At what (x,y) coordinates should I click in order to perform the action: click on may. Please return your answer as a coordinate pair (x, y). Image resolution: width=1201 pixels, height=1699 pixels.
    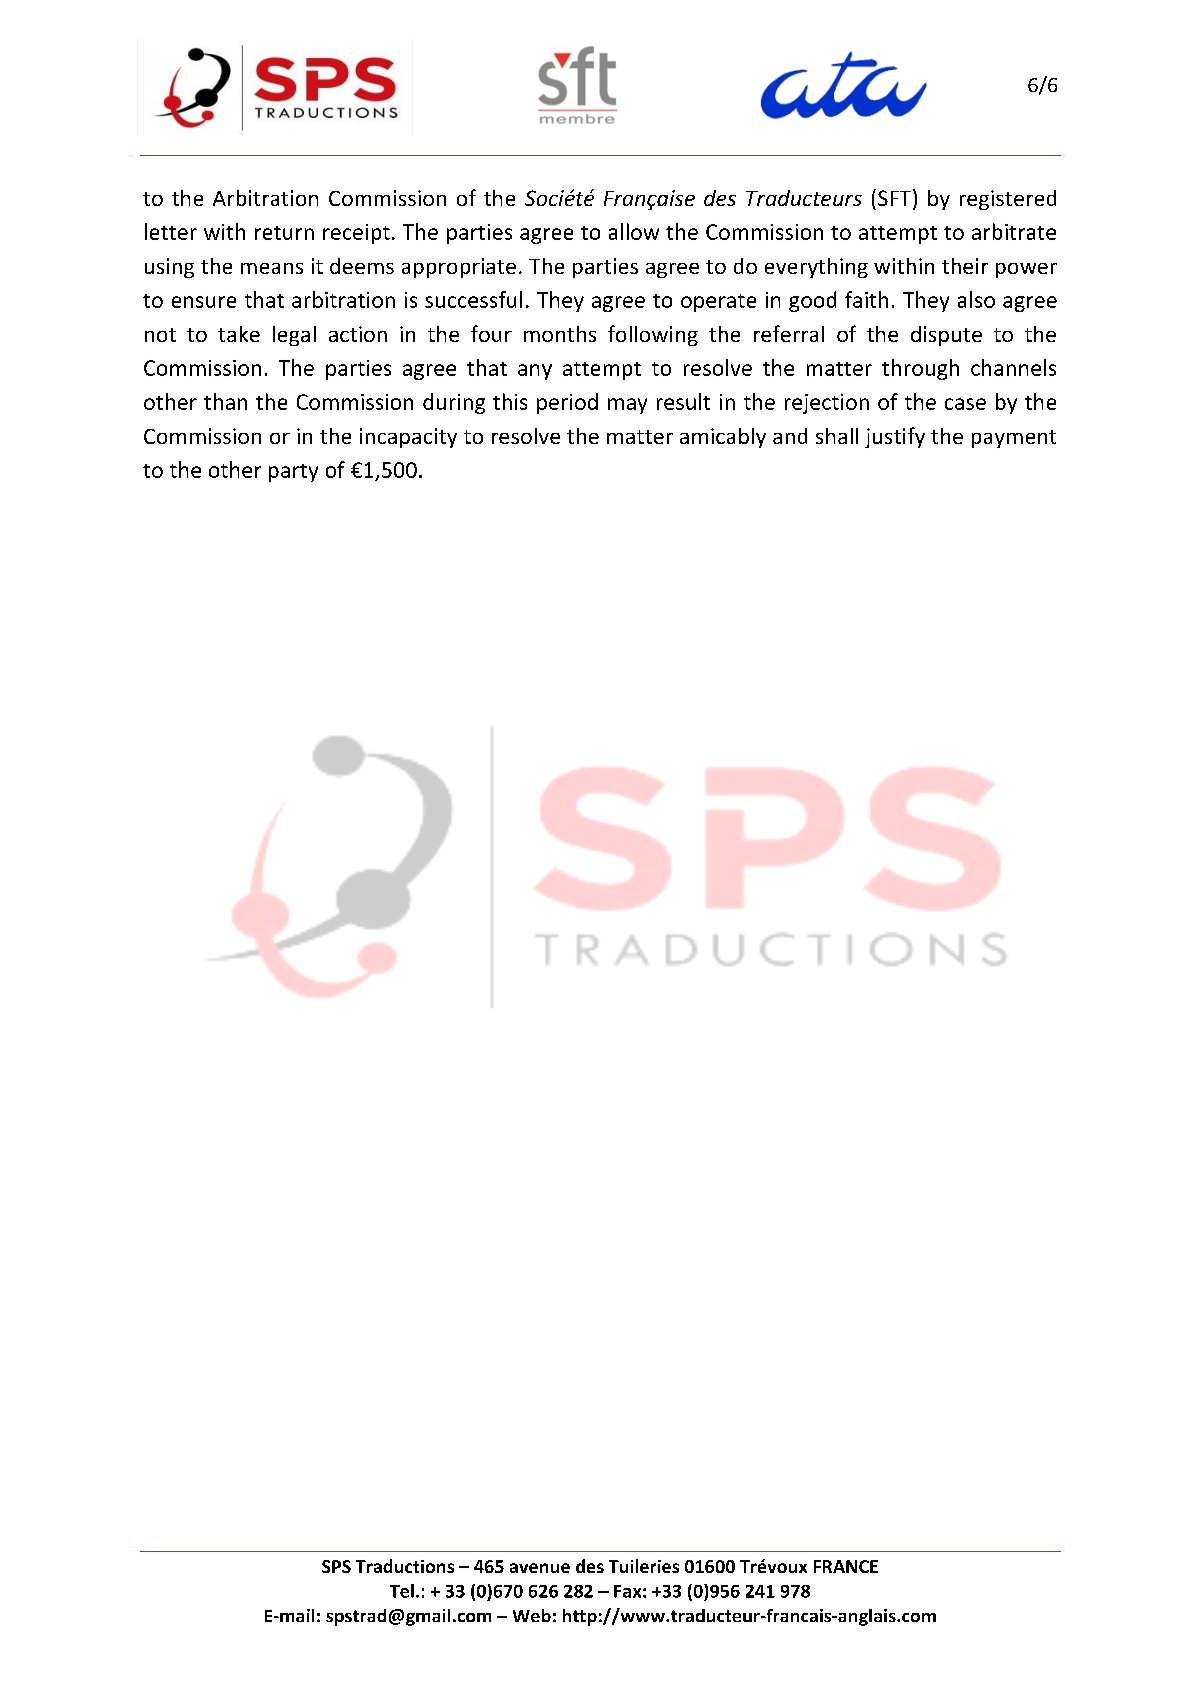
    Looking at the image, I should click on (627, 406).
